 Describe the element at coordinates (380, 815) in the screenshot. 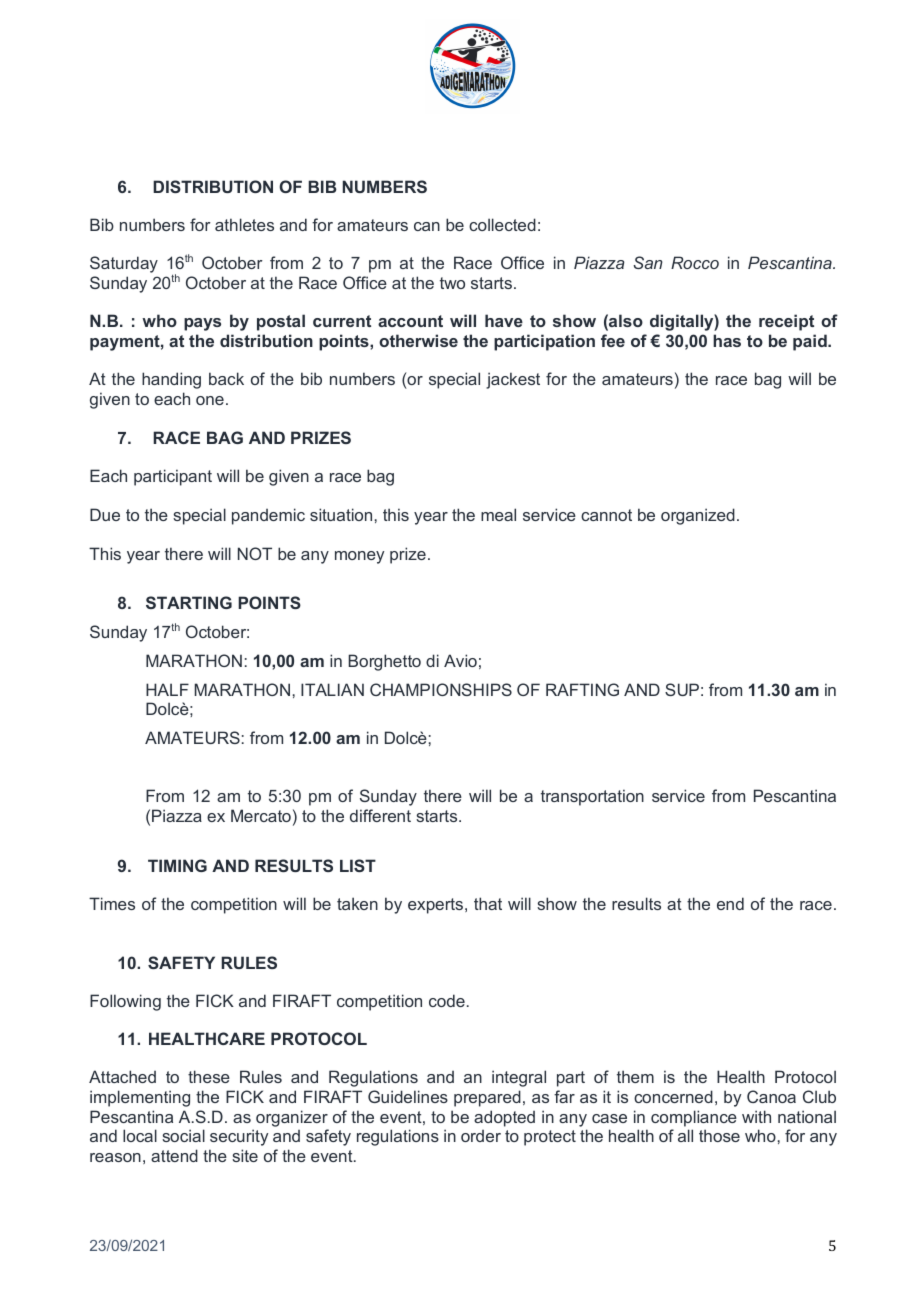

I see `different` at that location.
